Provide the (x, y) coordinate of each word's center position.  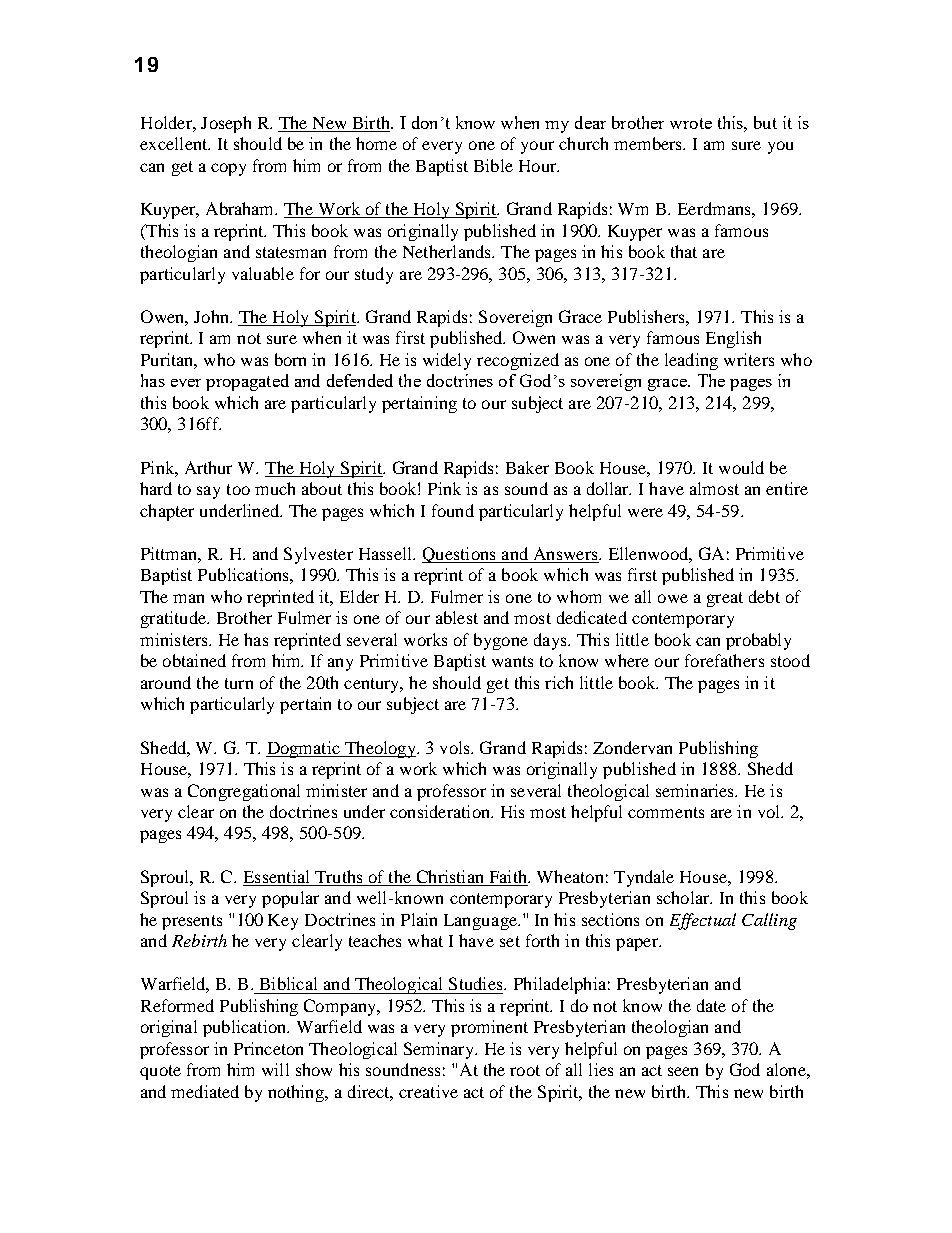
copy (228, 169)
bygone (501, 641)
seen (683, 1071)
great (725, 599)
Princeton (268, 1048)
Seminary (440, 1050)
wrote (691, 123)
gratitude (174, 619)
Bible (493, 165)
